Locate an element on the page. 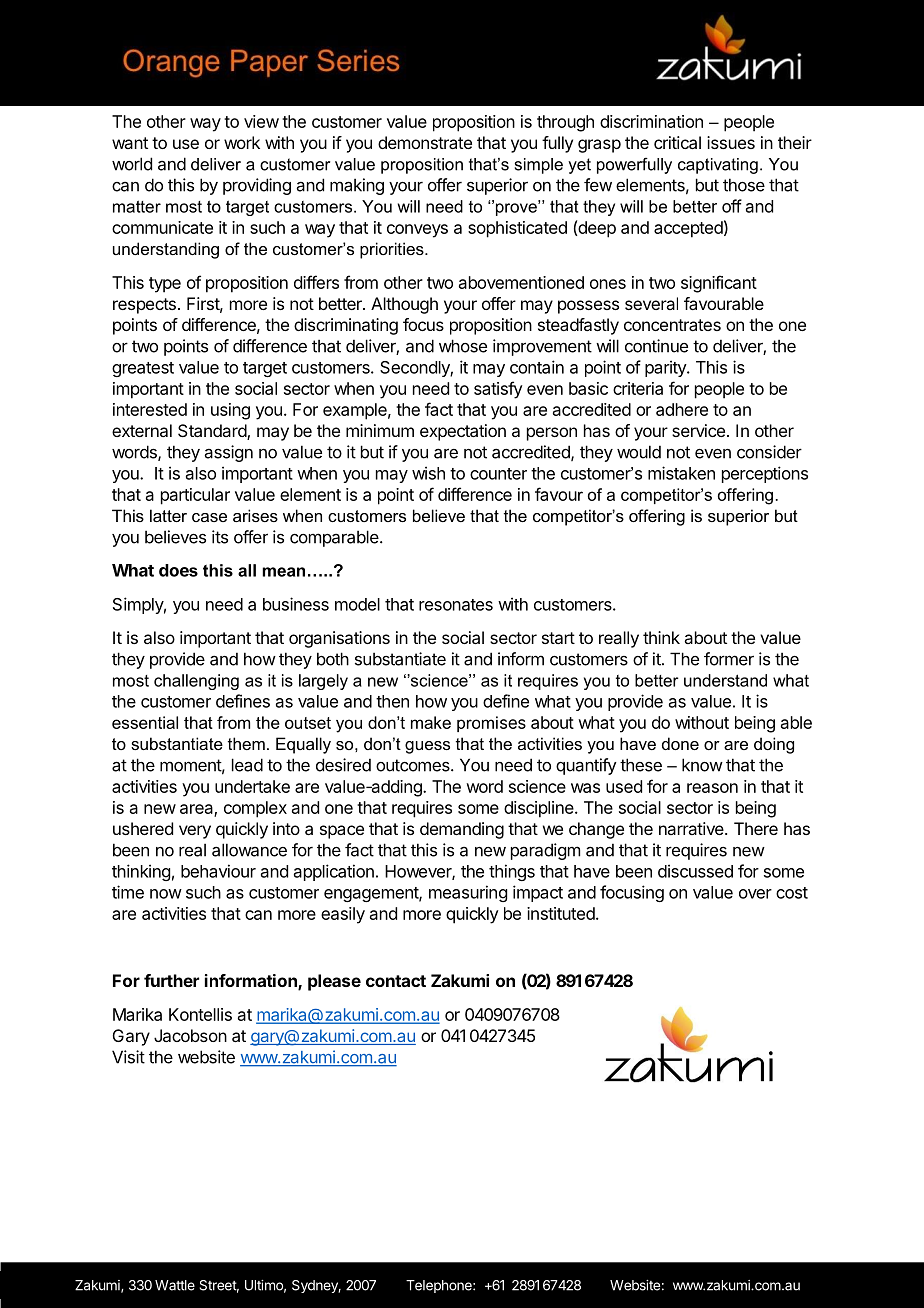  challenging is located at coordinates (196, 682).
